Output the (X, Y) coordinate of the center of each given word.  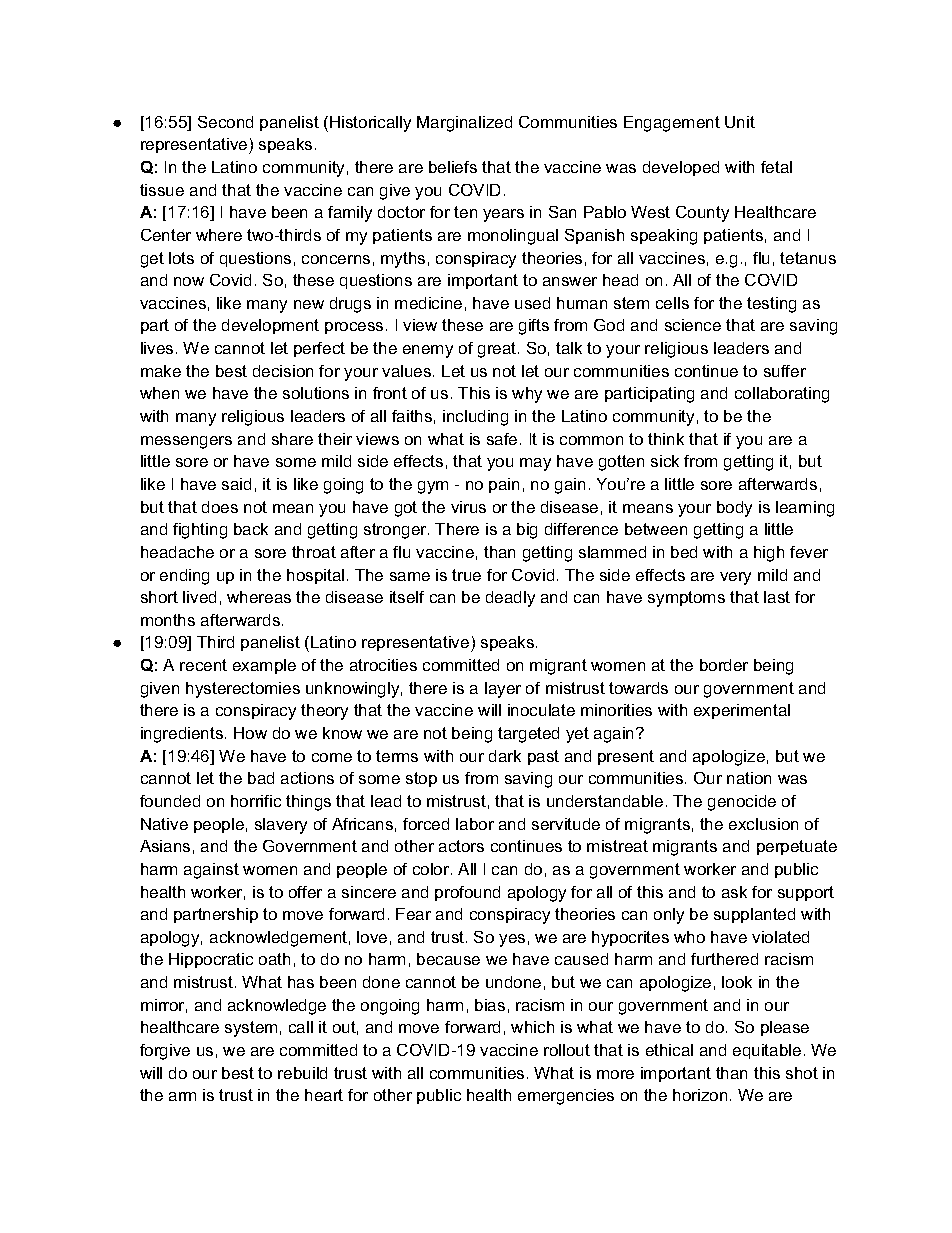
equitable (767, 1051)
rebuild (302, 1073)
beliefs (453, 167)
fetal (776, 167)
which (532, 1027)
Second (225, 122)
